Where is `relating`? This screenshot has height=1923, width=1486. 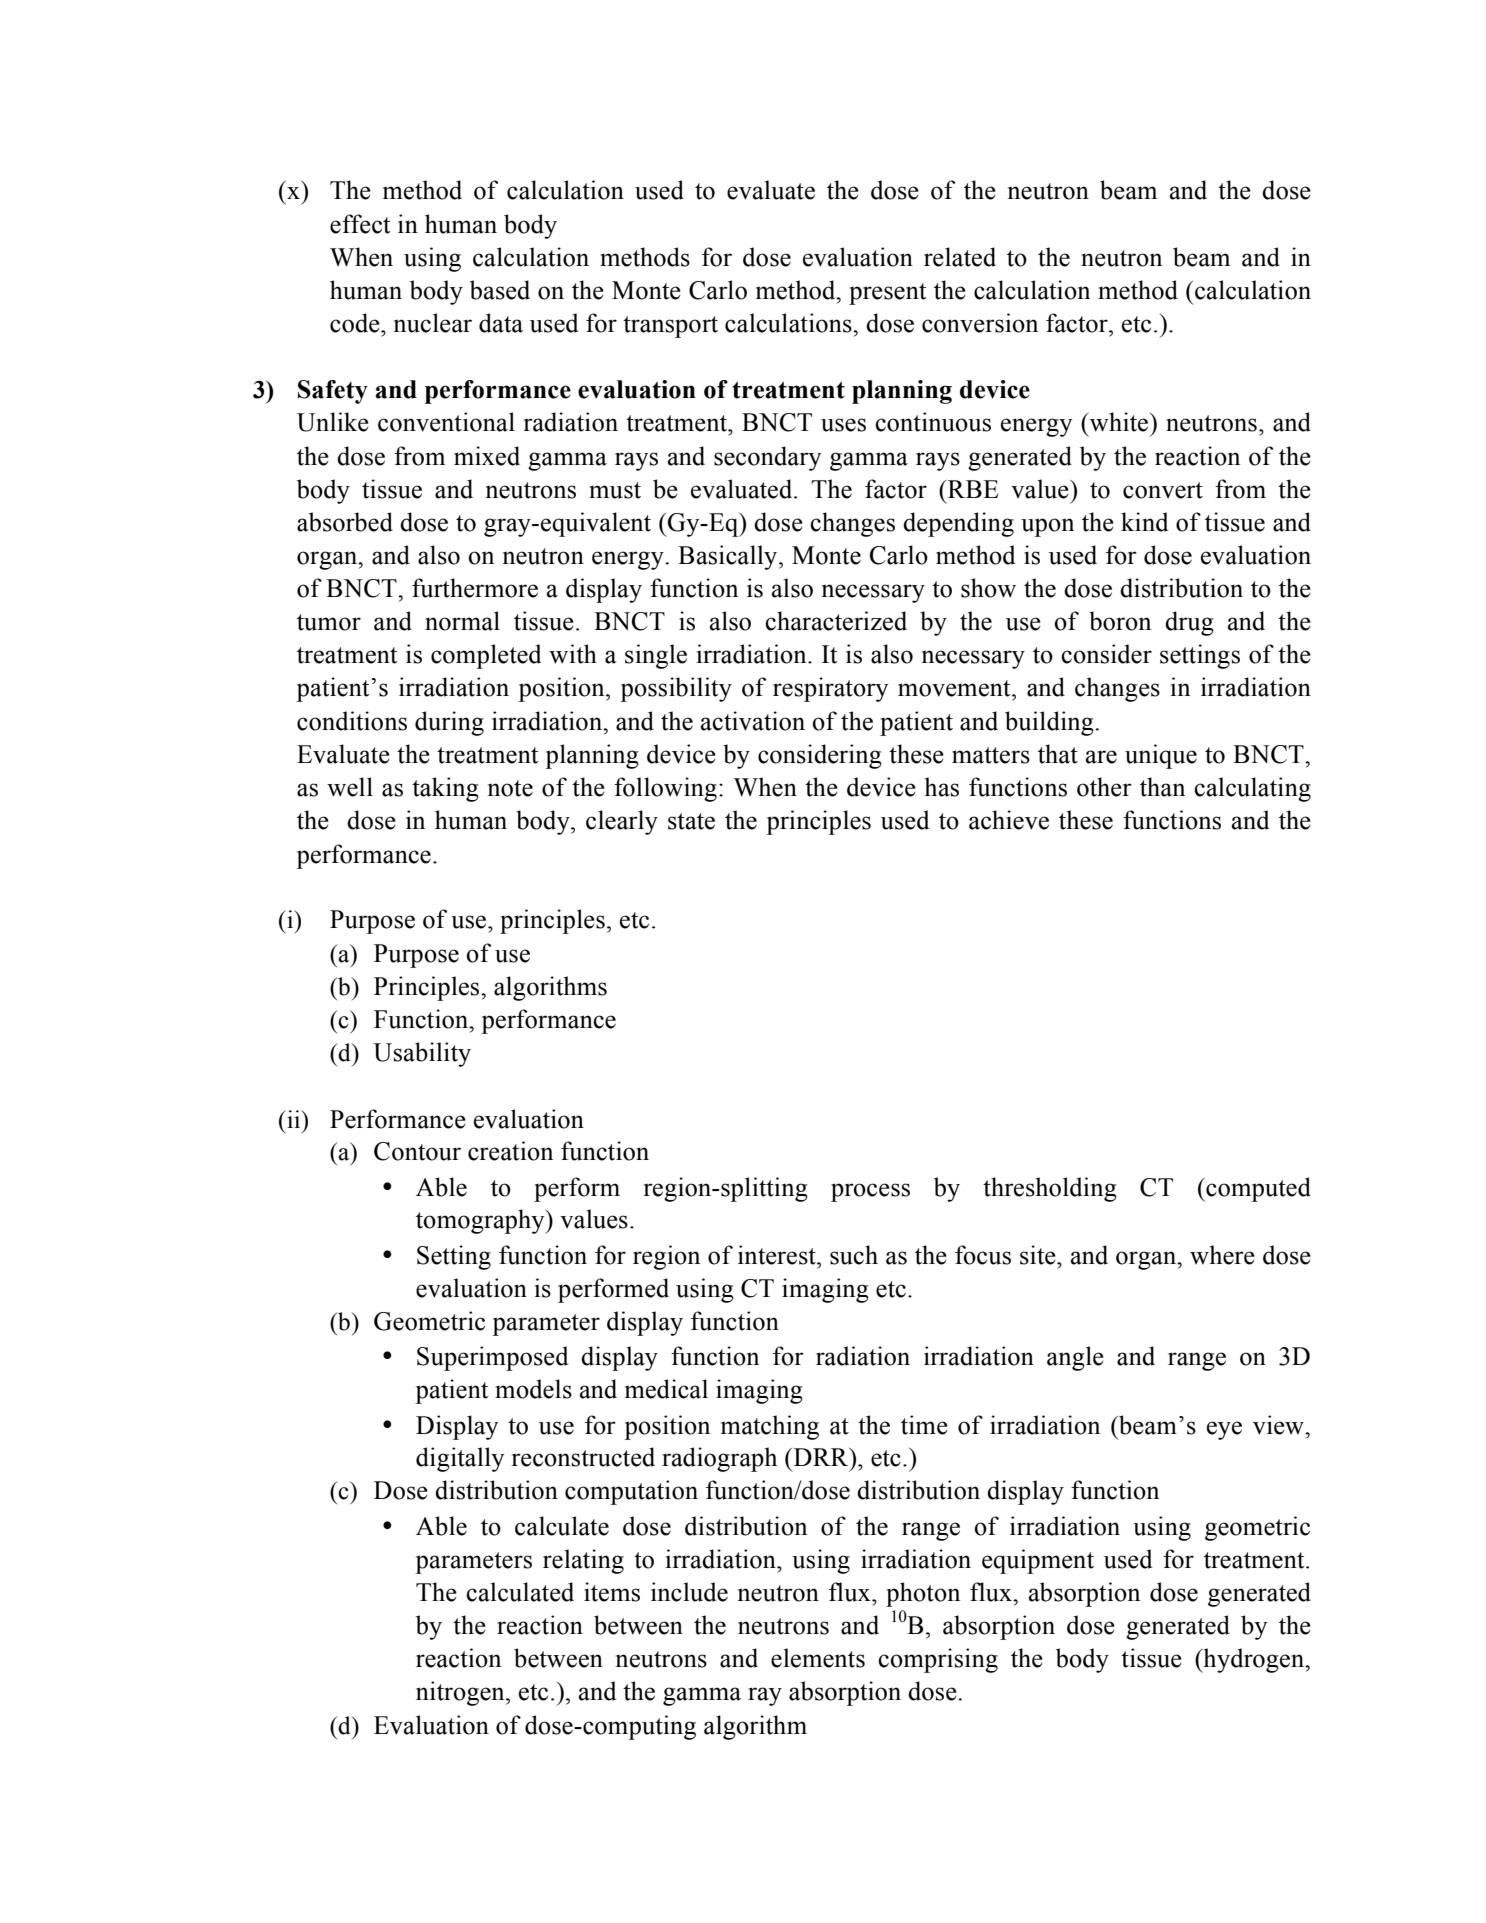 relating is located at coordinates (583, 1561).
